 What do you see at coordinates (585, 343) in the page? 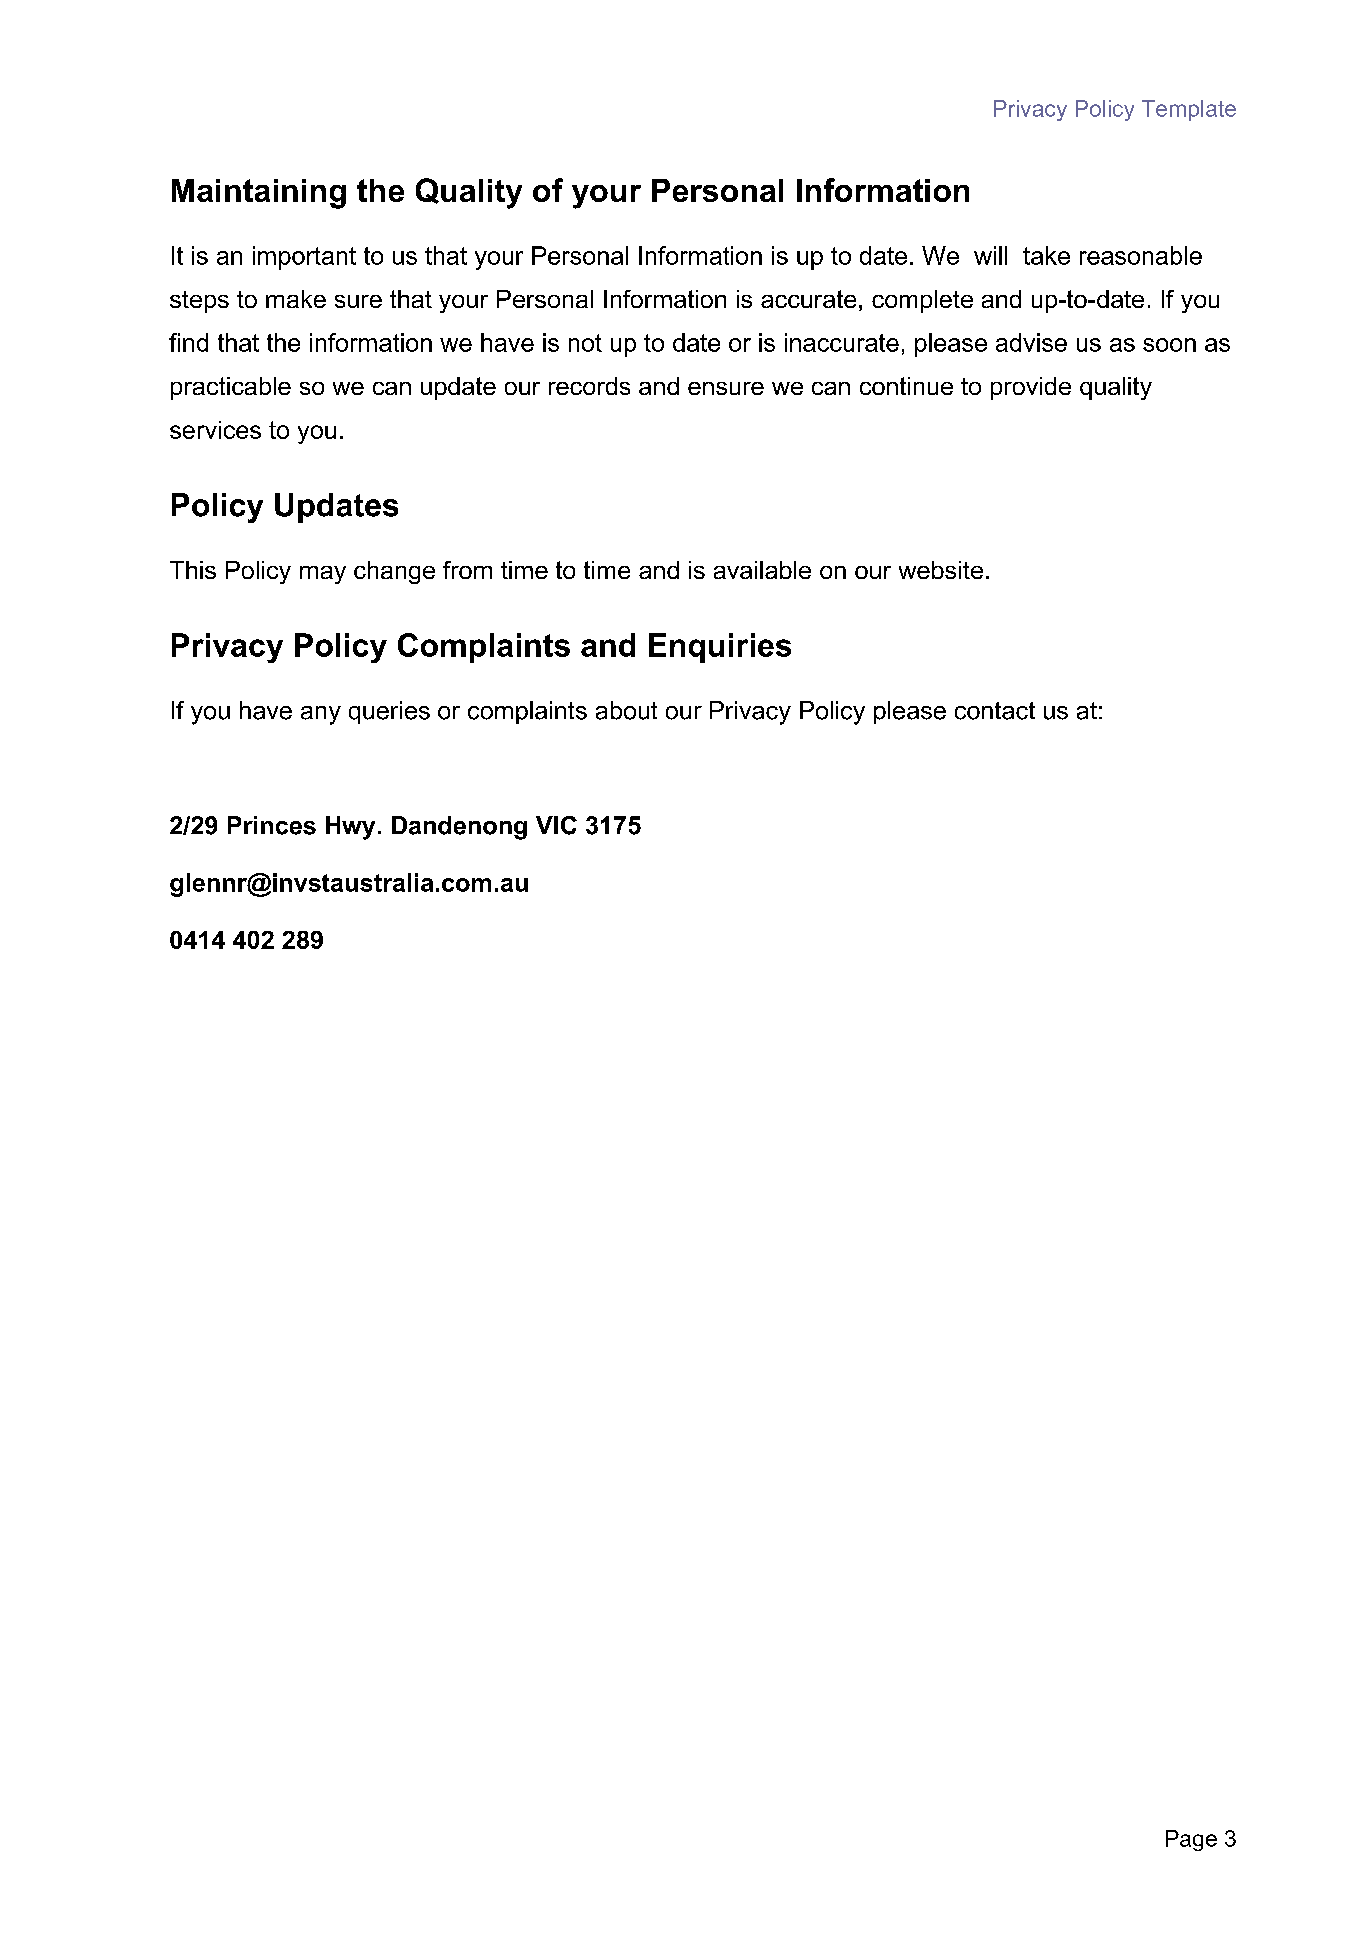
I see `not` at bounding box center [585, 343].
